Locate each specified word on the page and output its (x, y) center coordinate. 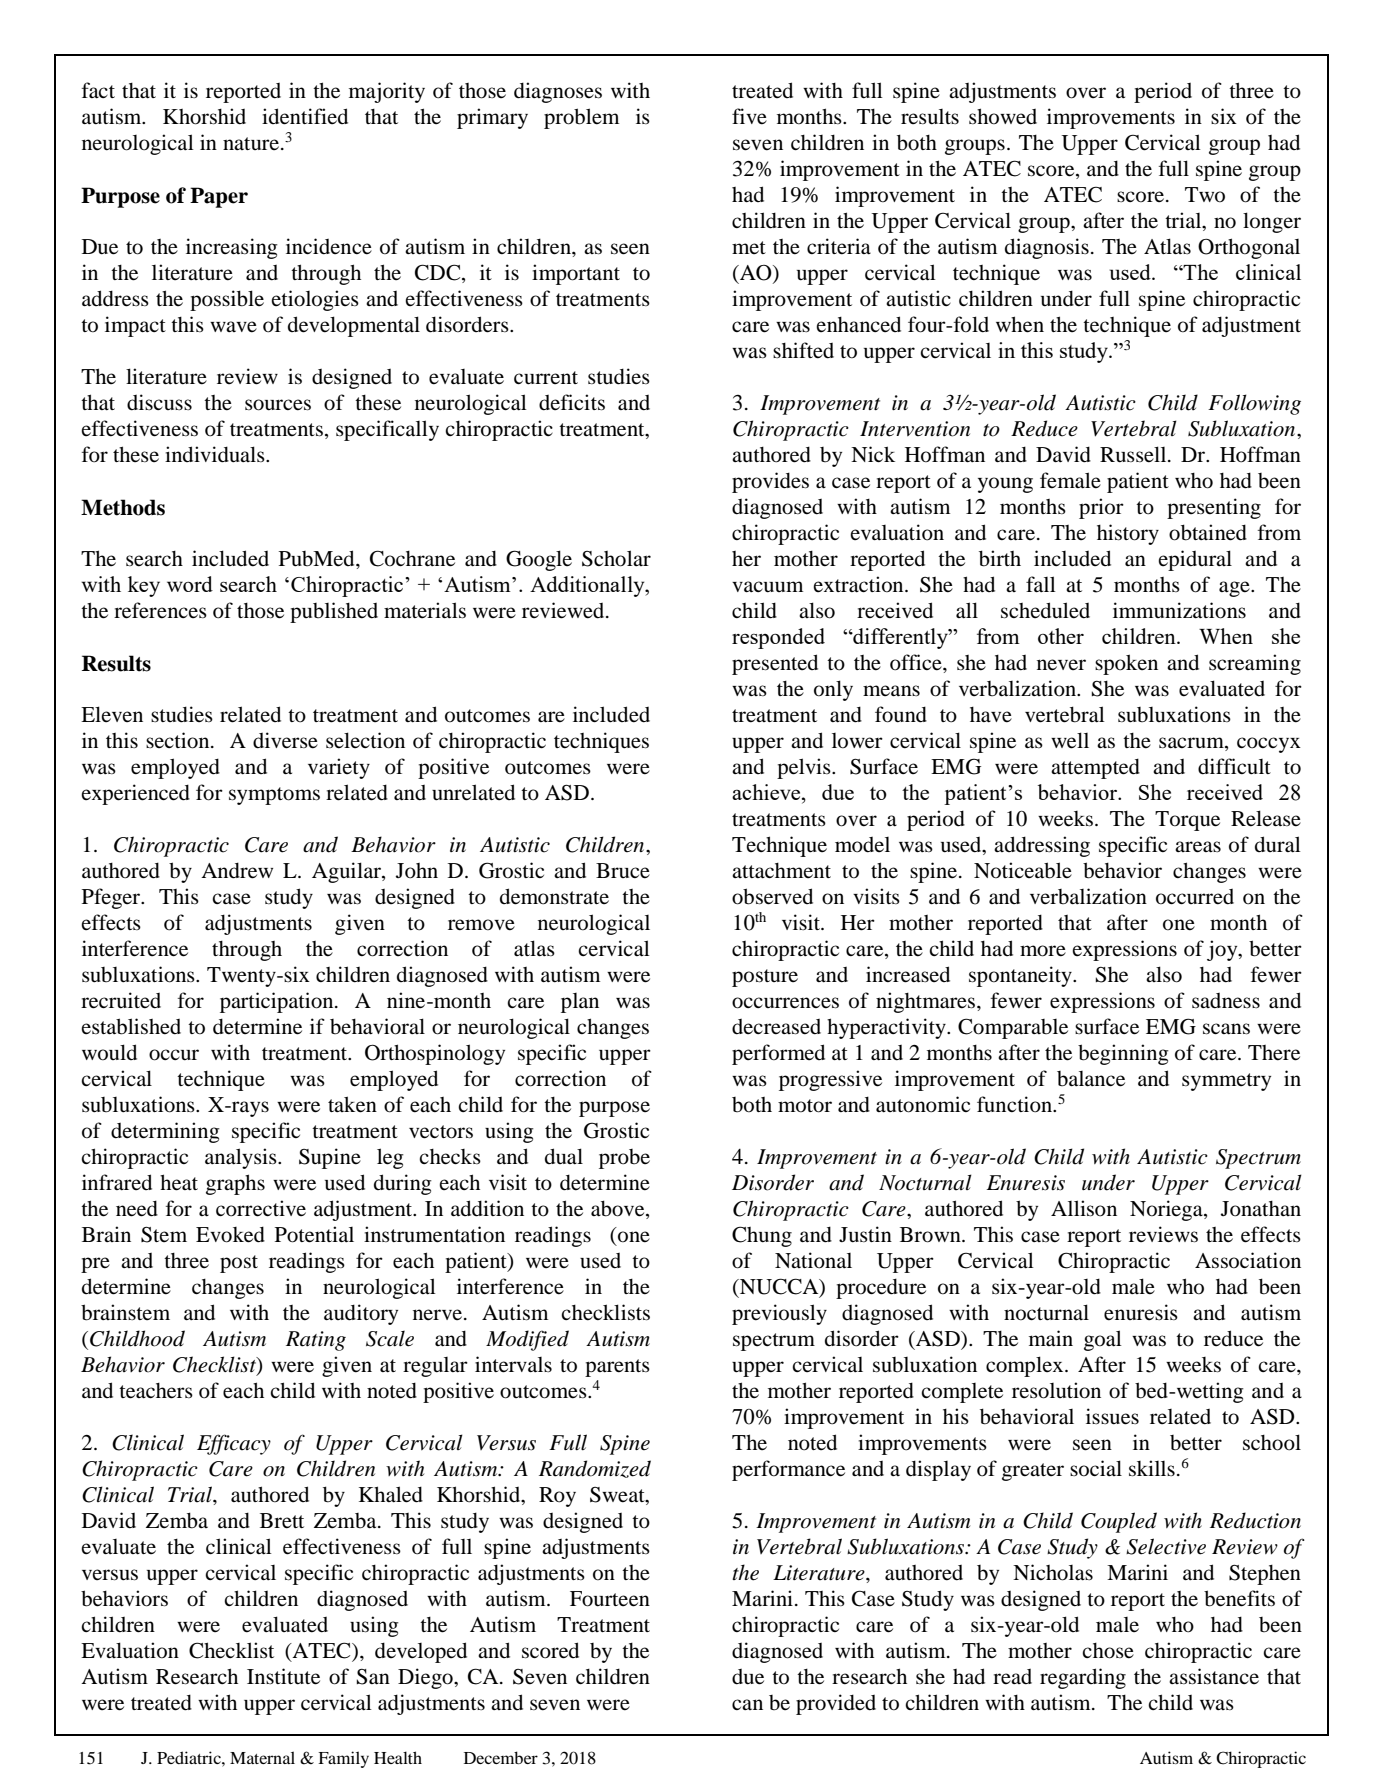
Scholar (616, 558)
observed (772, 896)
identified (305, 116)
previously (779, 1314)
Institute (283, 1676)
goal (1103, 1340)
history (1128, 534)
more (1043, 951)
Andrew (237, 870)
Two (1205, 195)
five (749, 116)
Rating (316, 1341)
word (190, 584)
